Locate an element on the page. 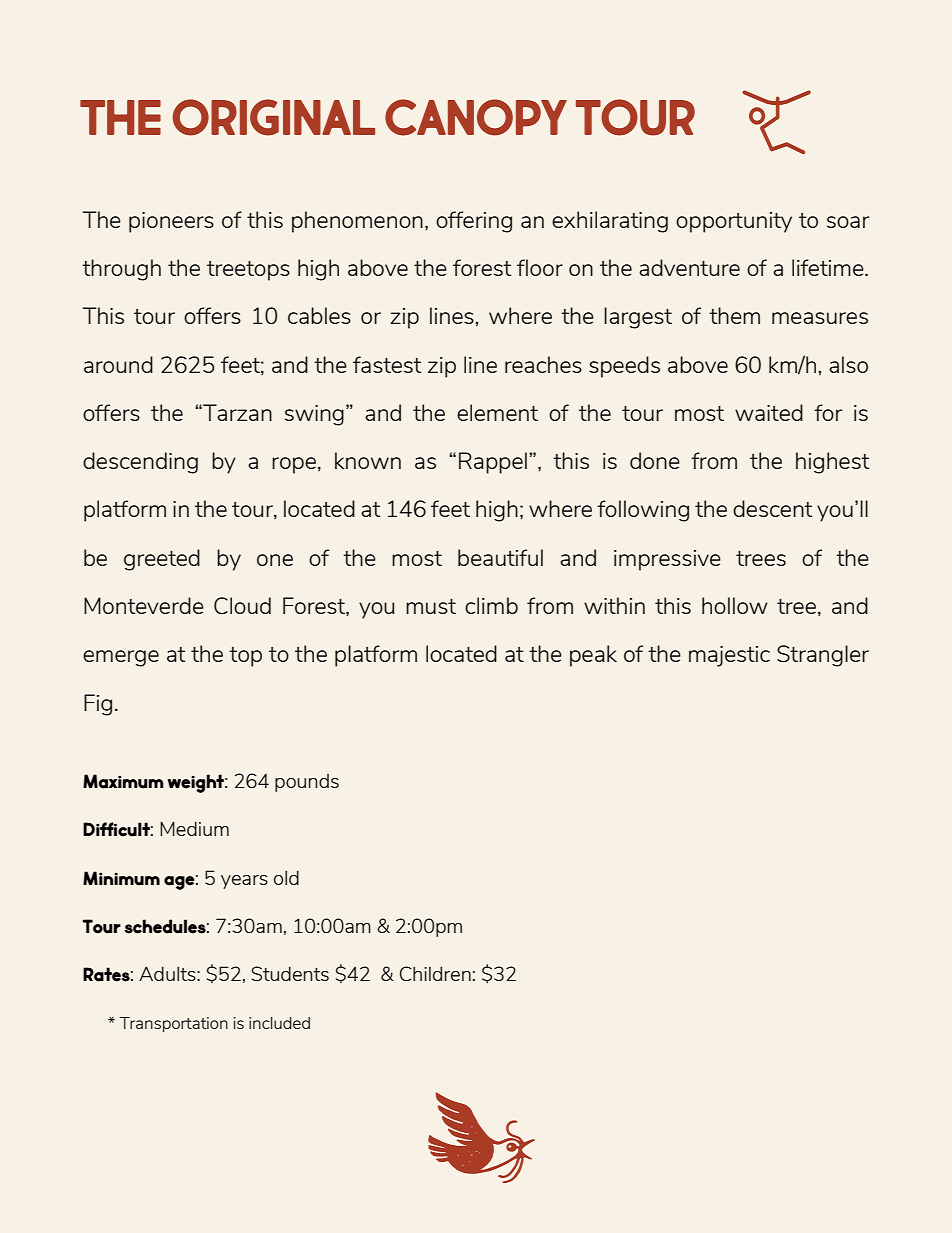 This page has width=952, height=1233. greeted is located at coordinates (162, 560).
